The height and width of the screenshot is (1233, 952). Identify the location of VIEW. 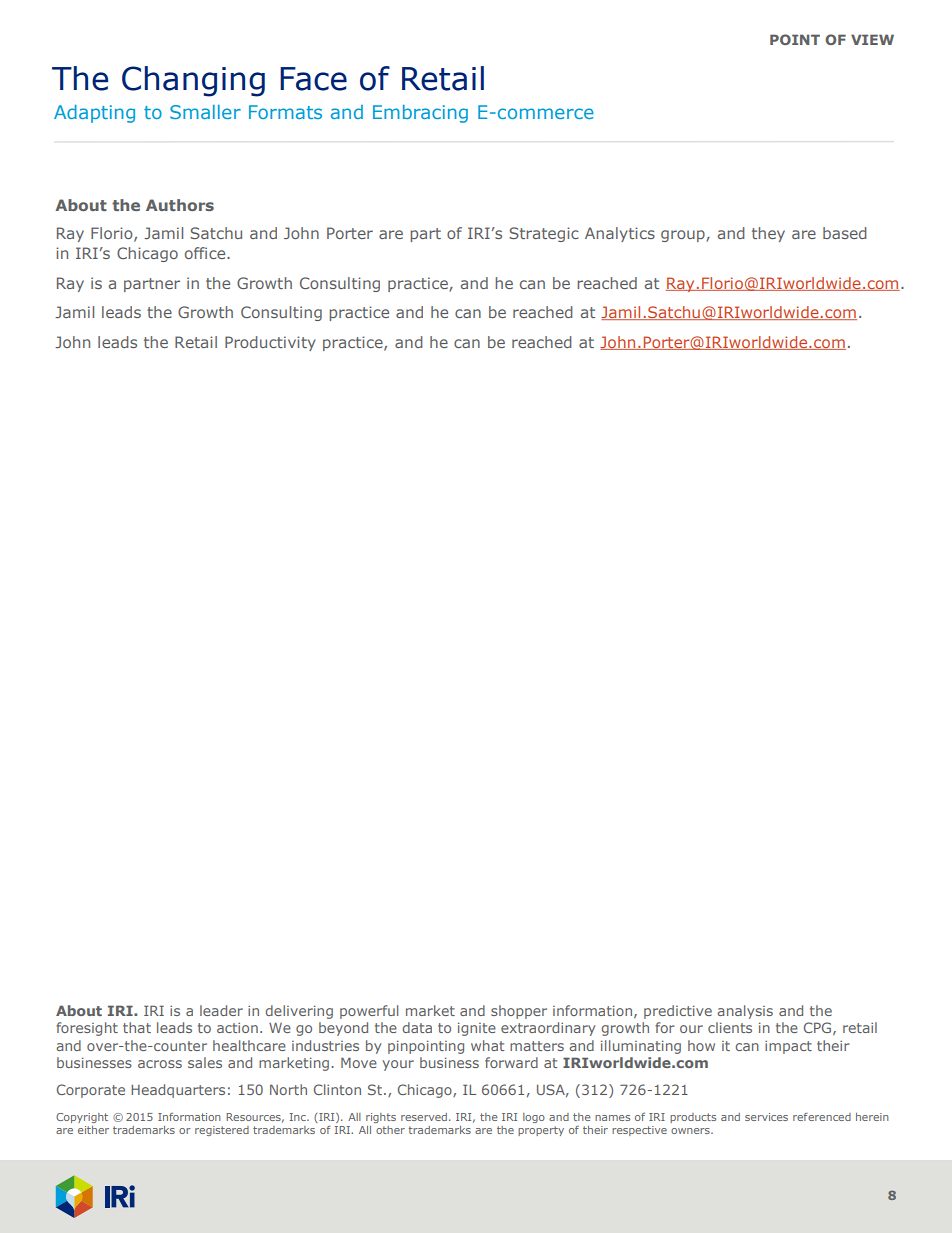
(872, 39).
